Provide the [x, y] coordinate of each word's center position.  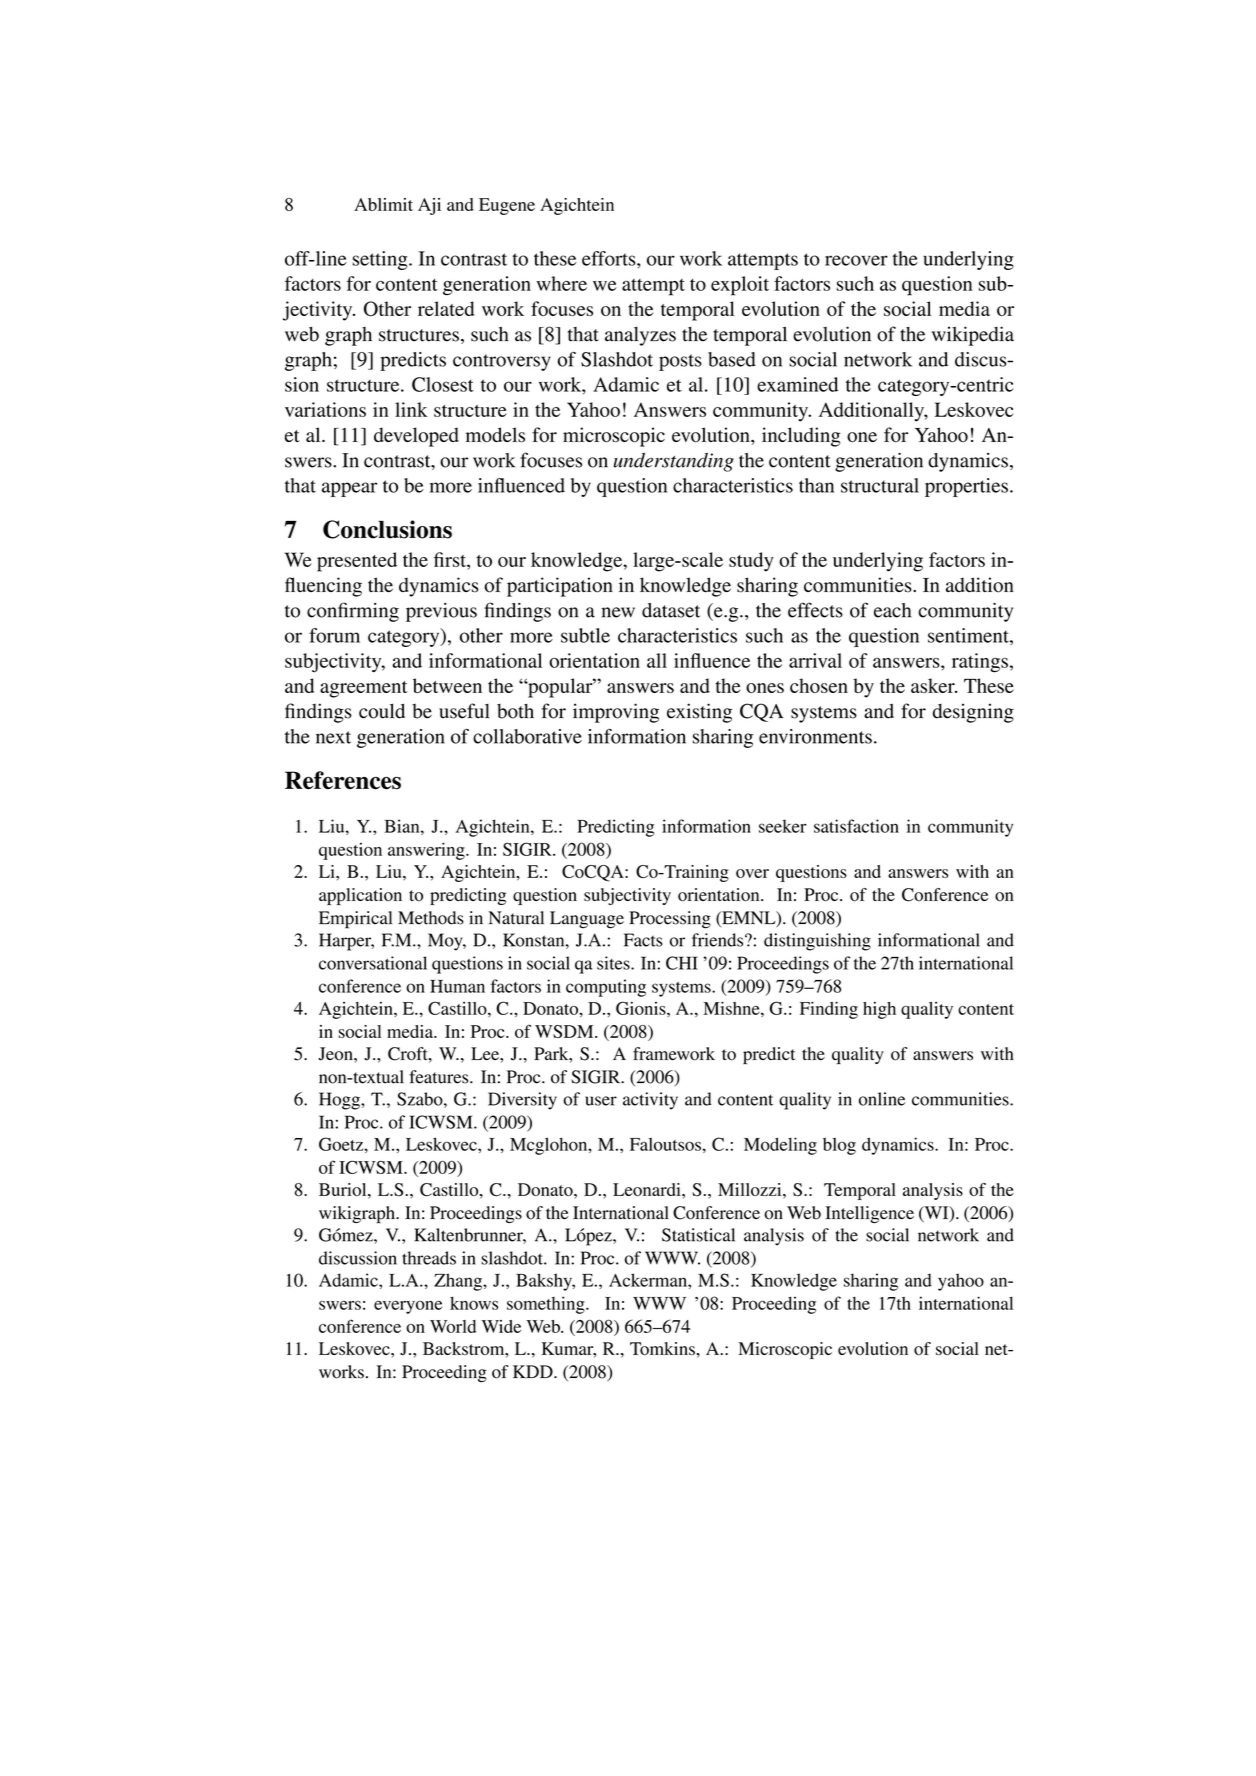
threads [429, 1258]
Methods [431, 918]
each [892, 610]
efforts [610, 258]
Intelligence [869, 1214]
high [879, 1010]
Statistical [698, 1235]
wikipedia [973, 336]
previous [441, 612]
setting [381, 260]
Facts [643, 940]
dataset [671, 610]
